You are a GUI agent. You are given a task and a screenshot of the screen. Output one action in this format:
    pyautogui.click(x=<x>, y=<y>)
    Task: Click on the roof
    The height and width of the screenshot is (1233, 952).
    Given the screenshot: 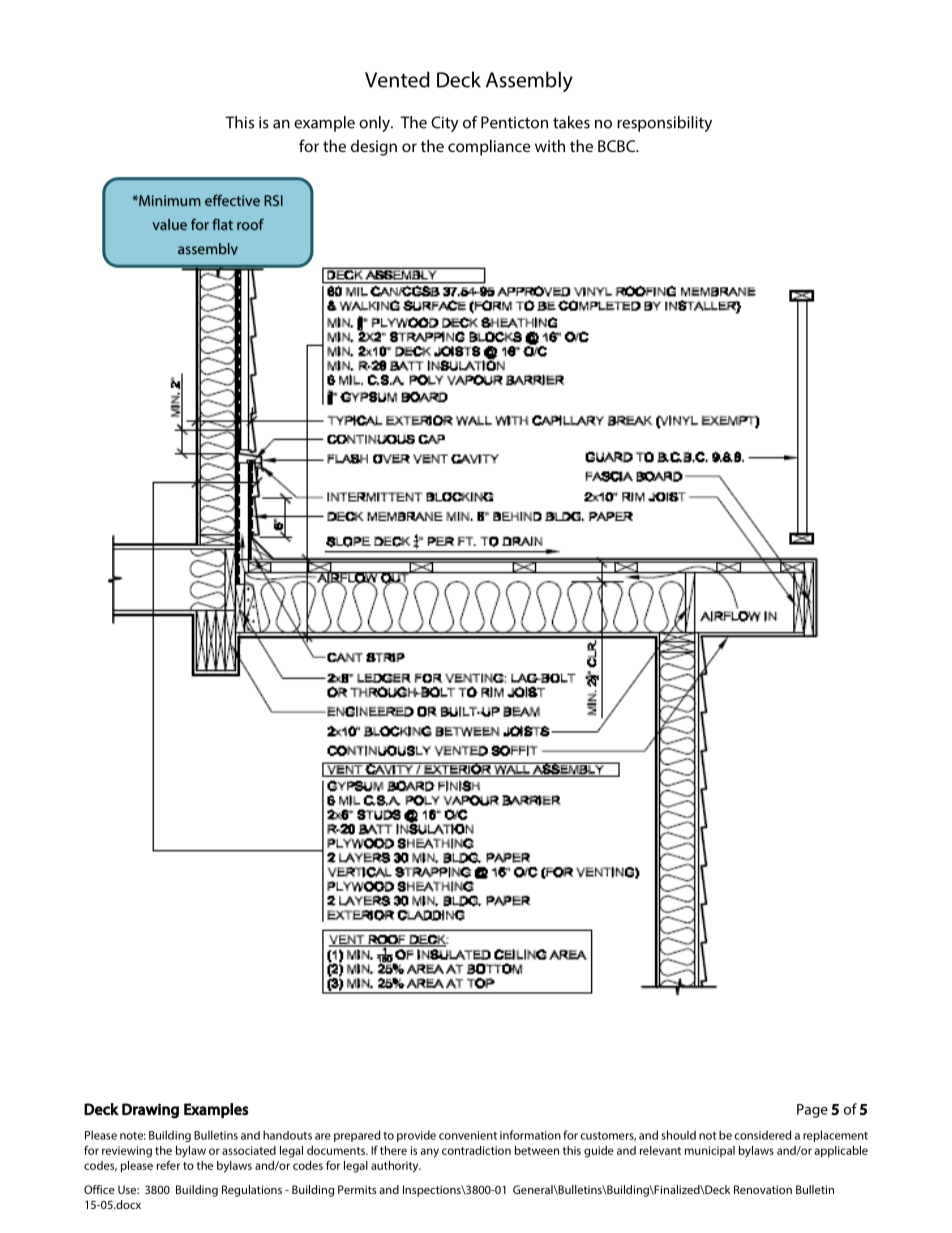 What is the action you would take?
    pyautogui.click(x=250, y=224)
